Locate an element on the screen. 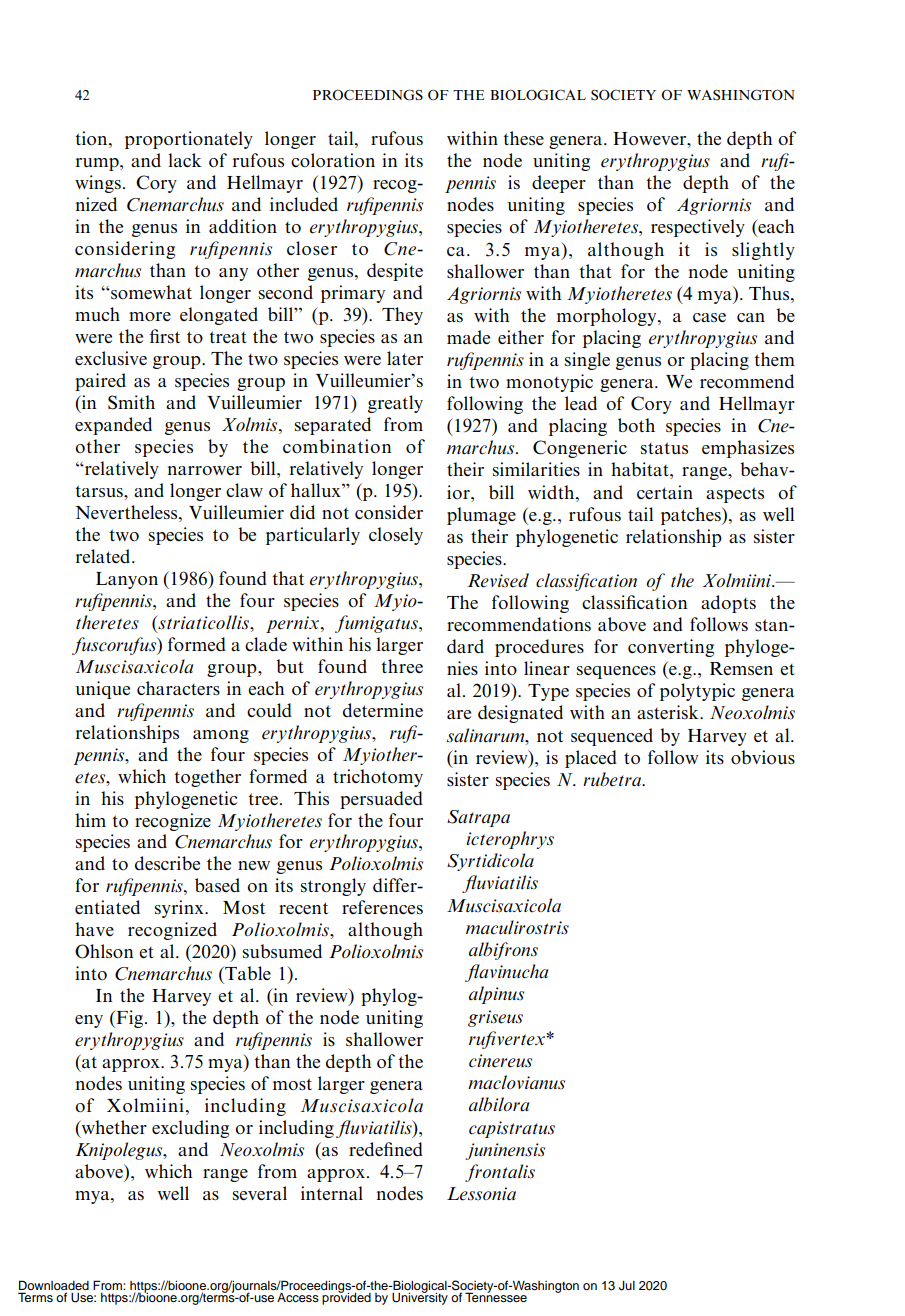 The width and height of the screenshot is (905, 1316). closely is located at coordinates (396, 536).
